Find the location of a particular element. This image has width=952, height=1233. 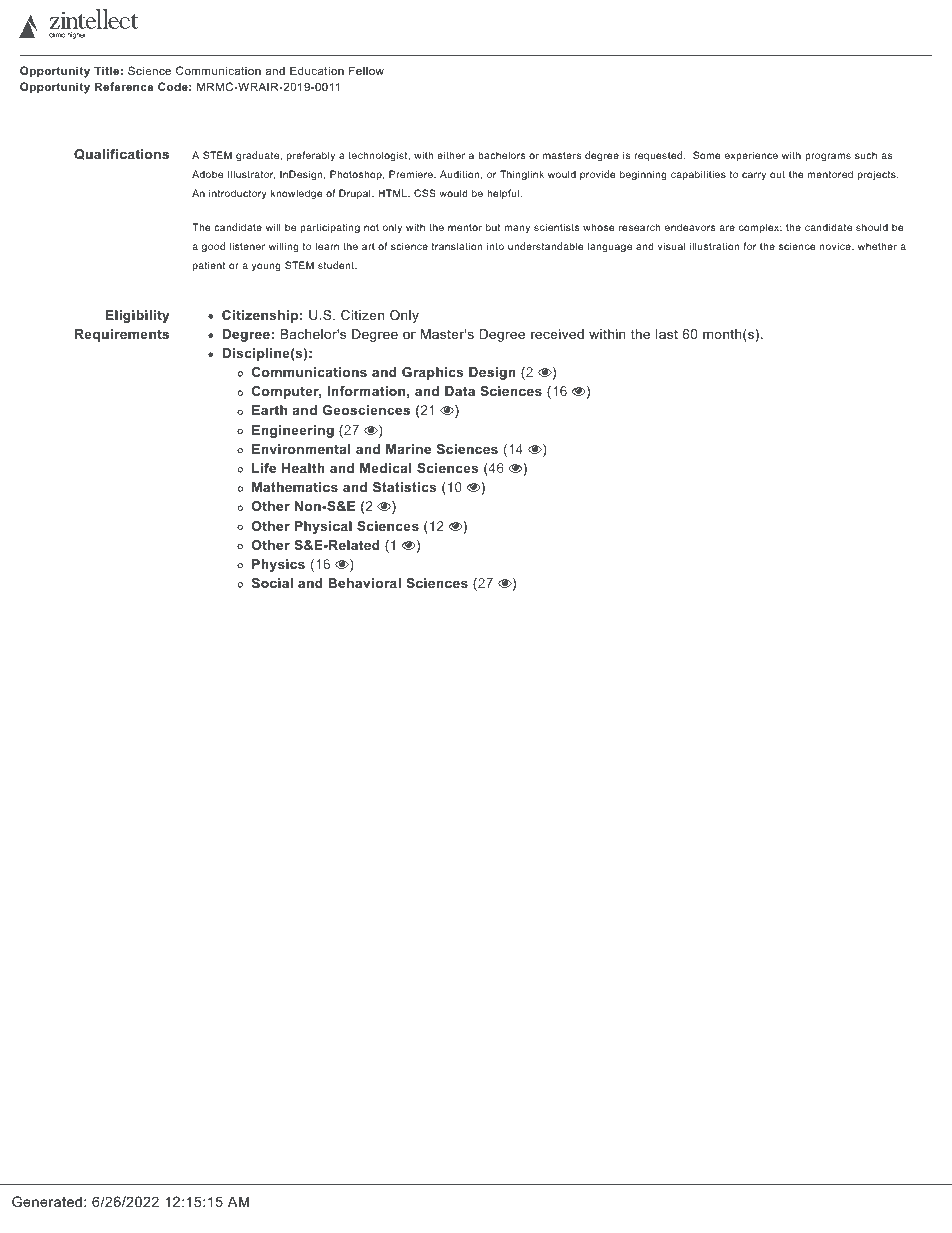

Behavioral is located at coordinates (364, 583).
